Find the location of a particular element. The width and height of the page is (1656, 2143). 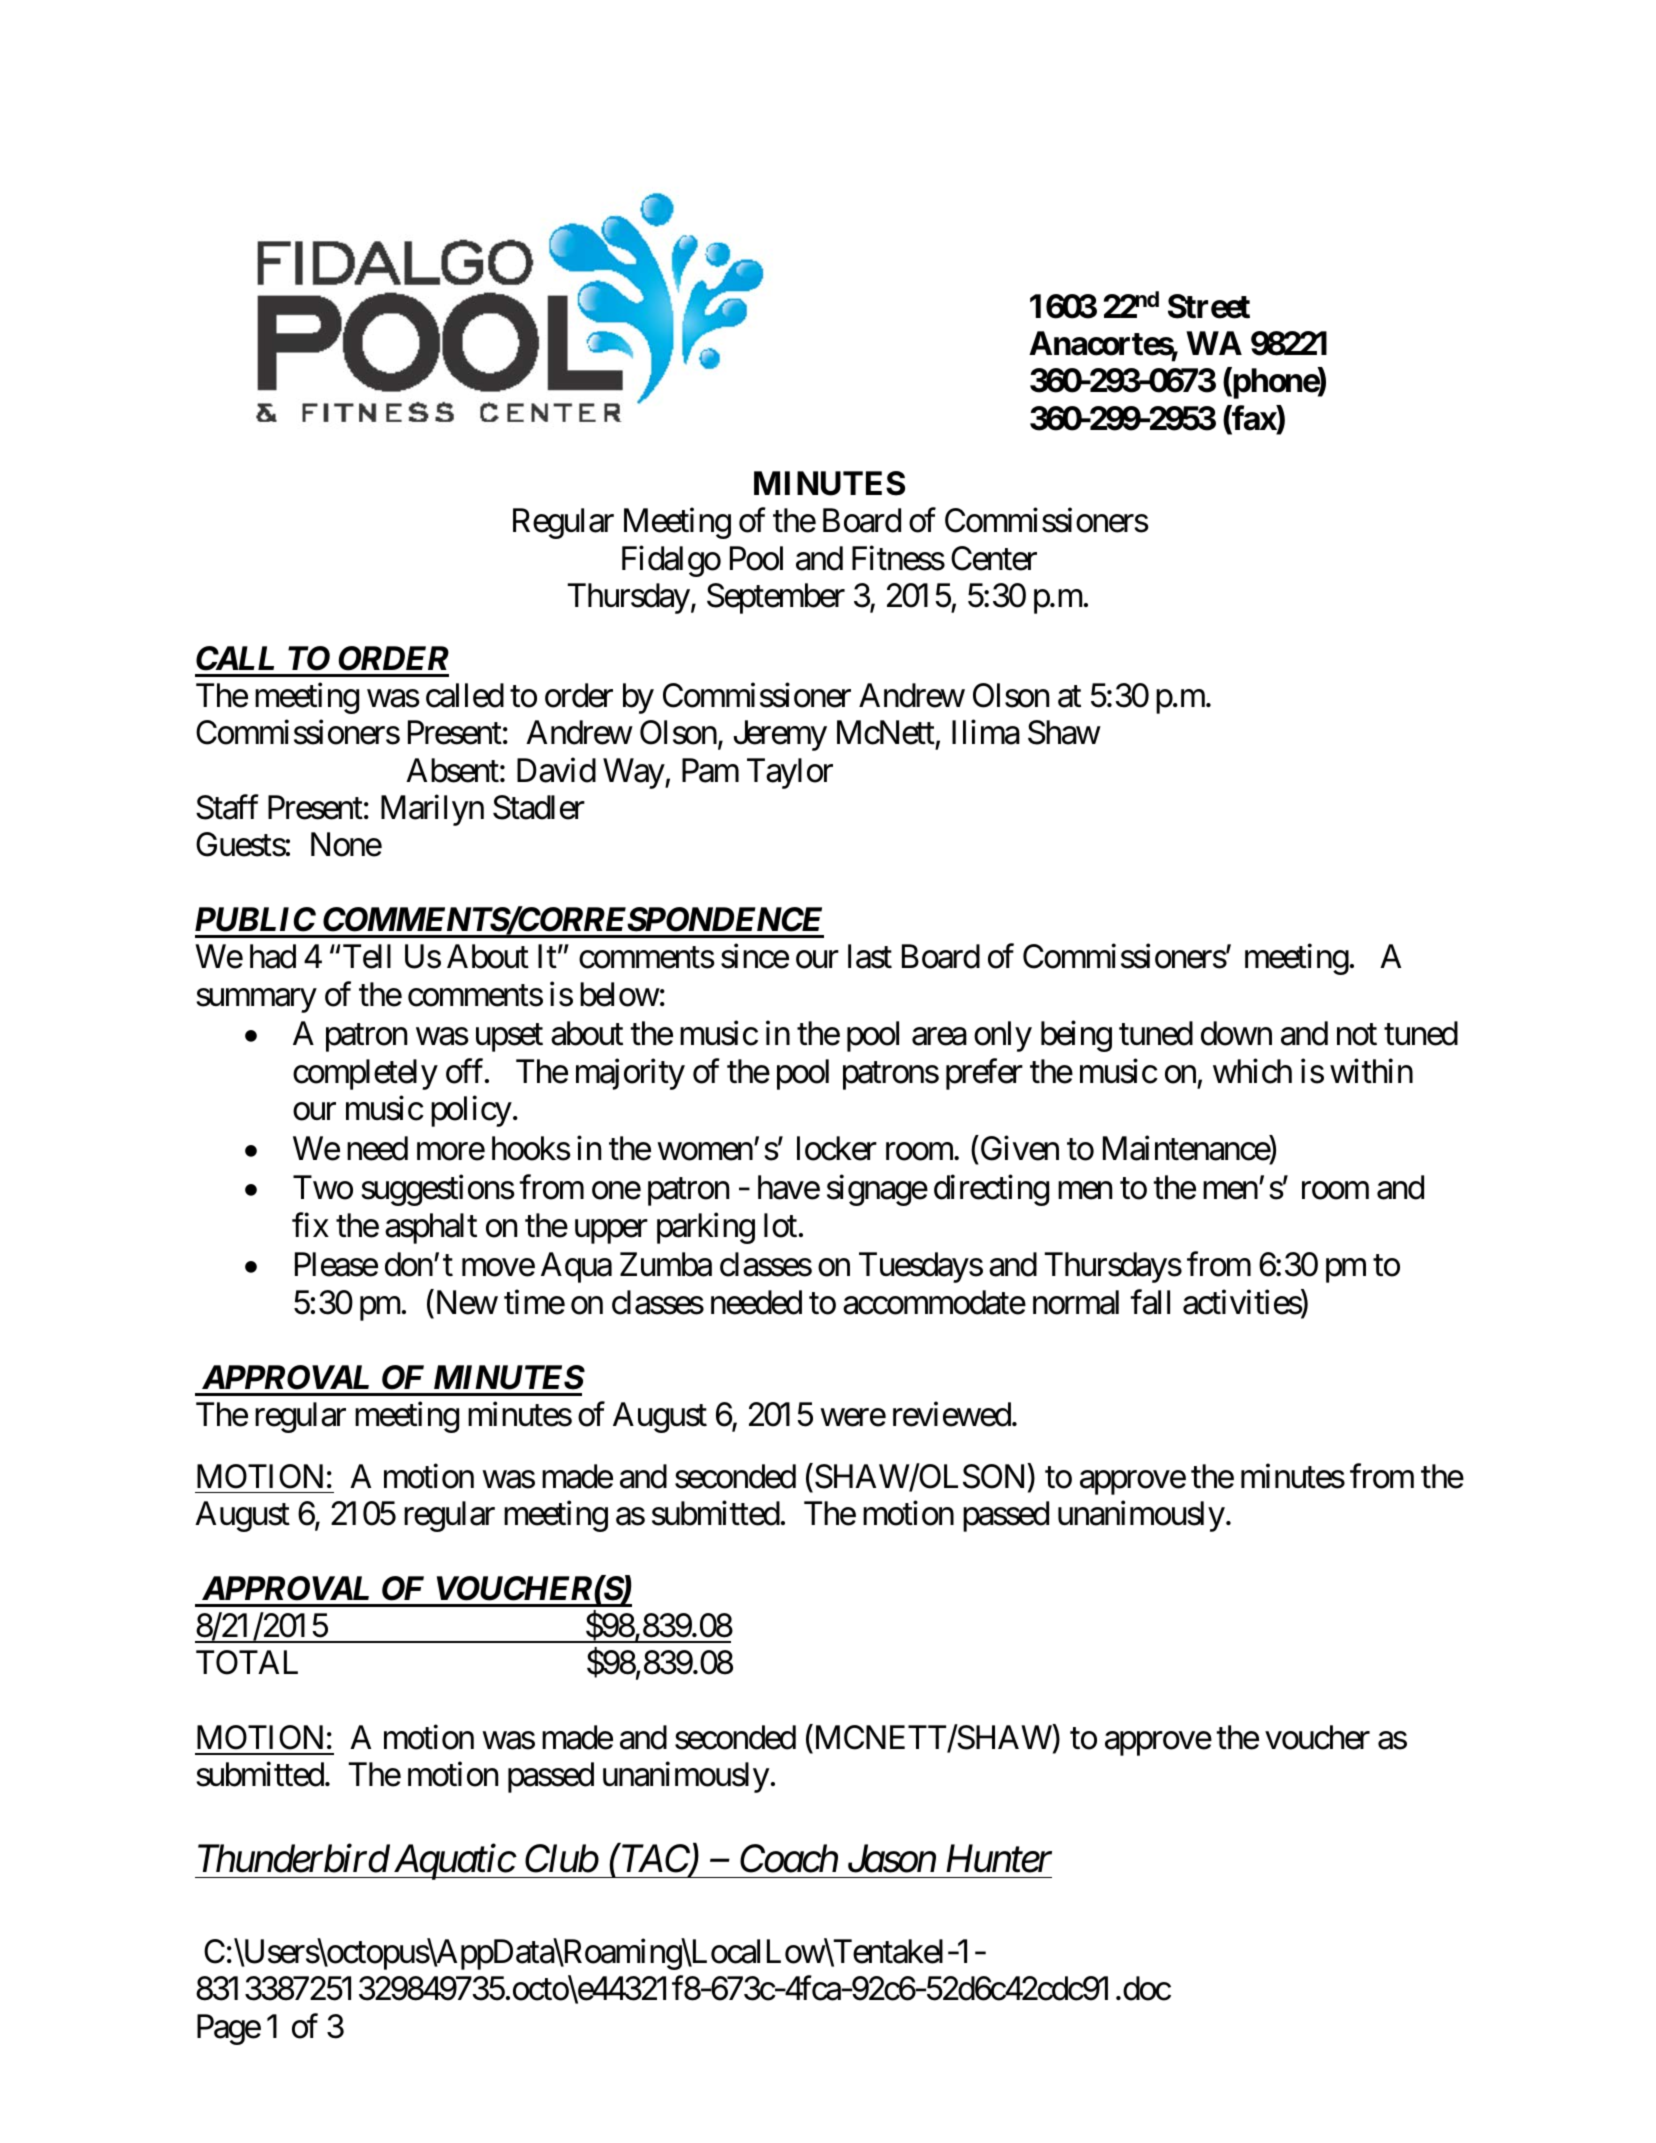

lot is located at coordinates (780, 1225).
